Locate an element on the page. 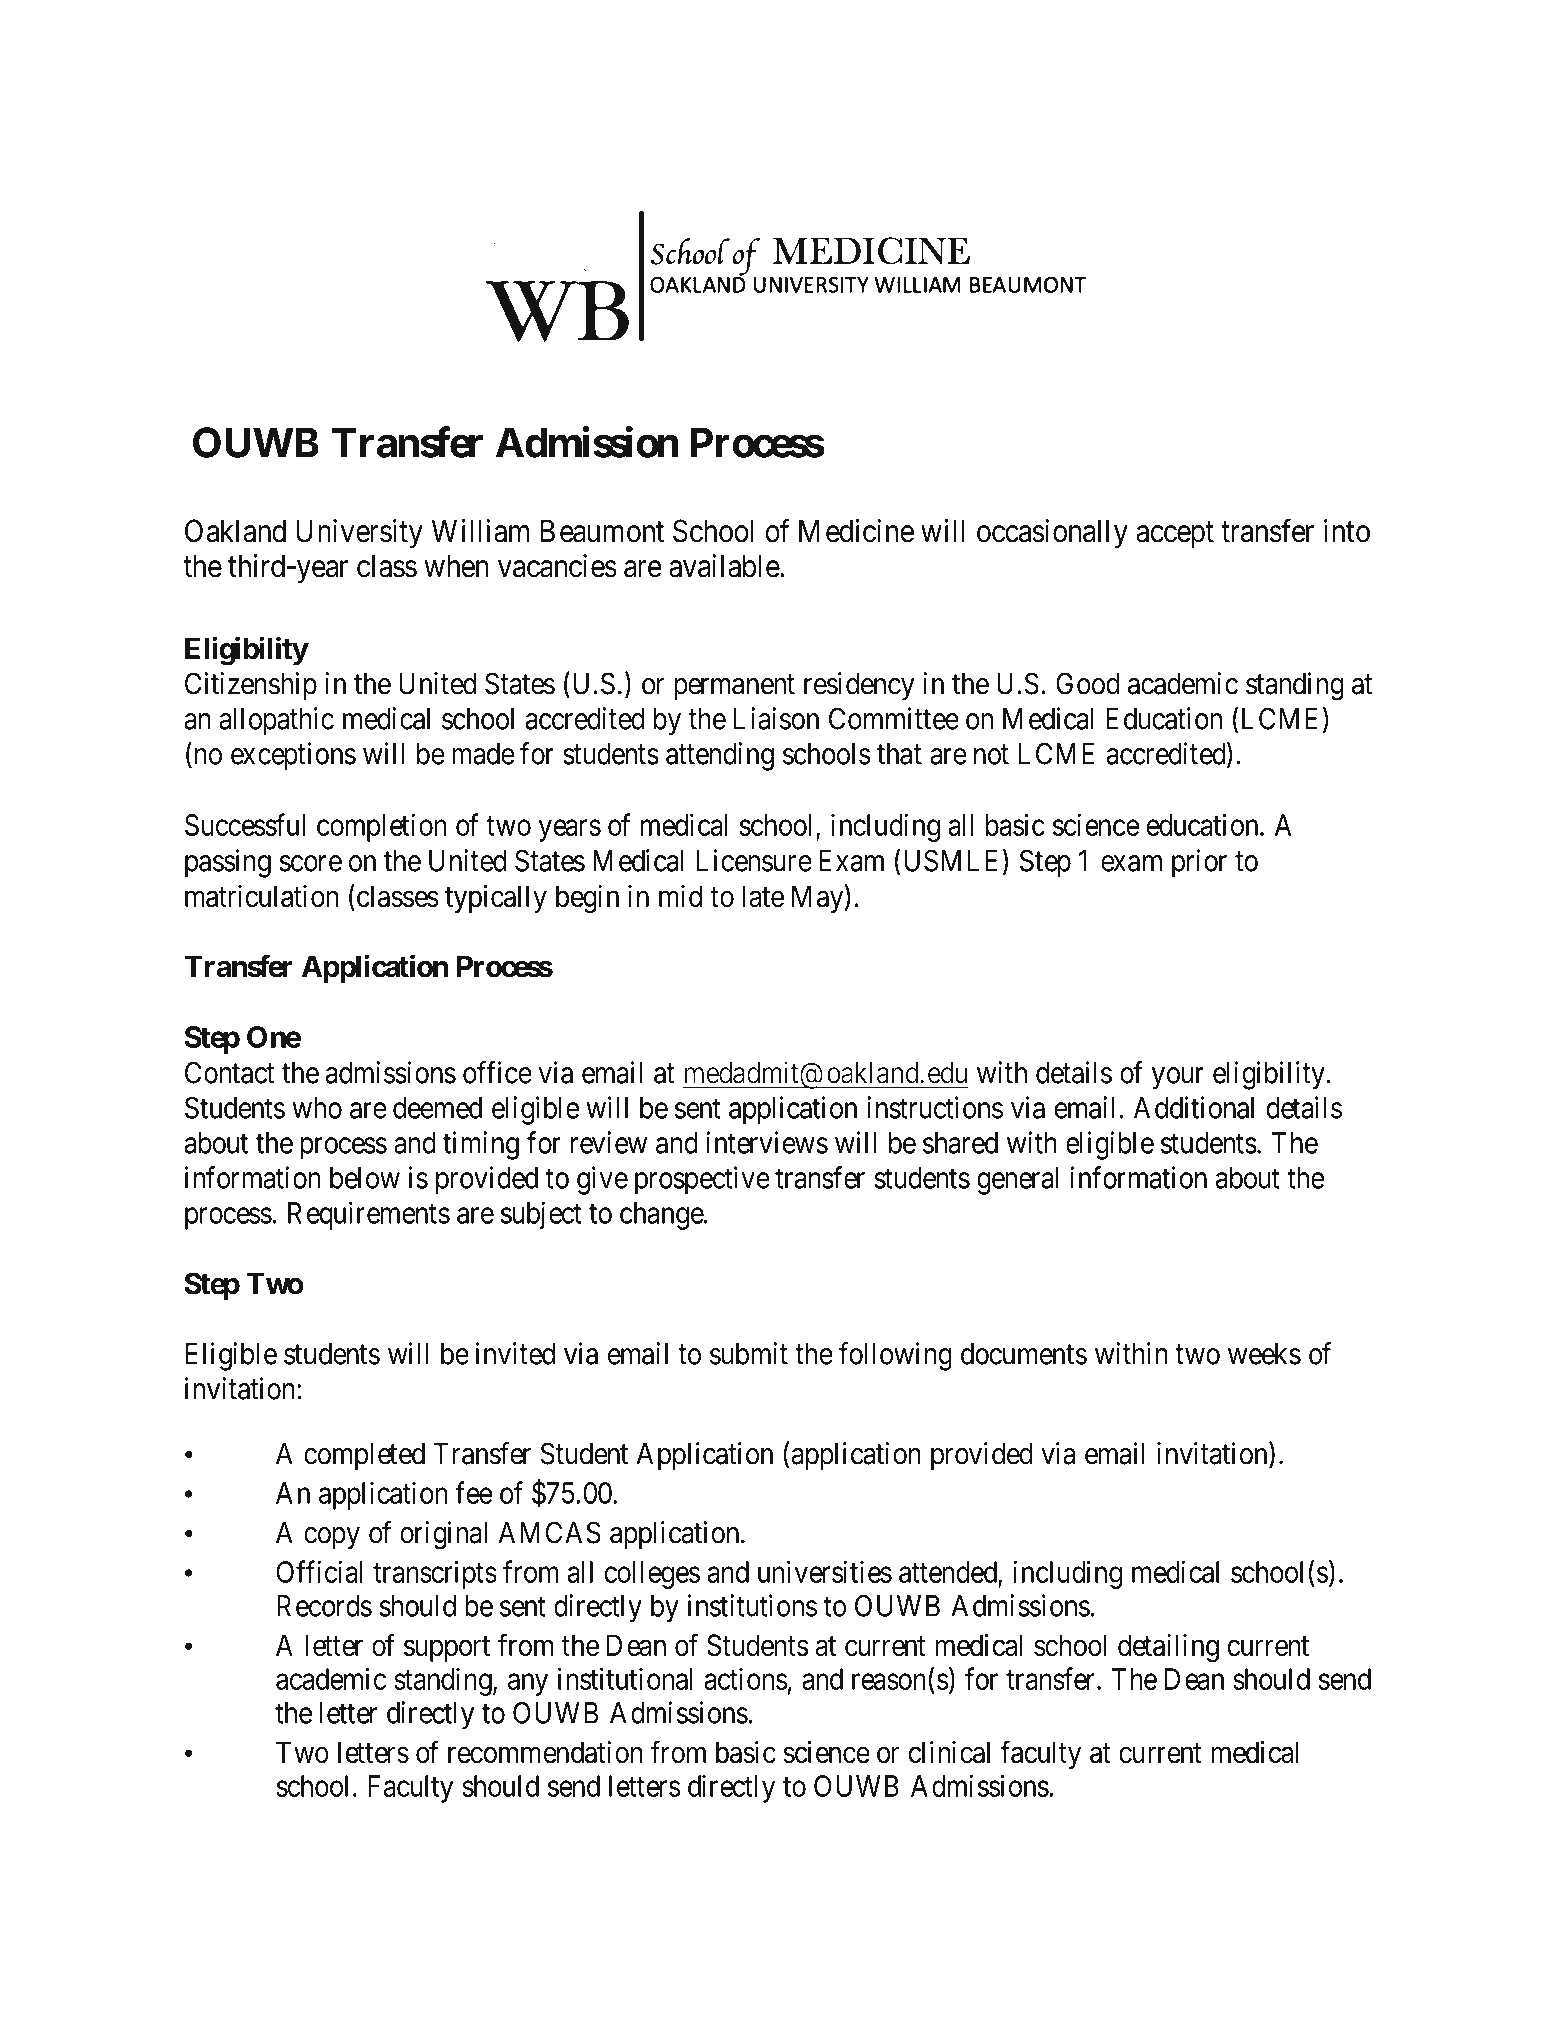 This document has height=2017, width=1559. below is located at coordinates (365, 1178).
